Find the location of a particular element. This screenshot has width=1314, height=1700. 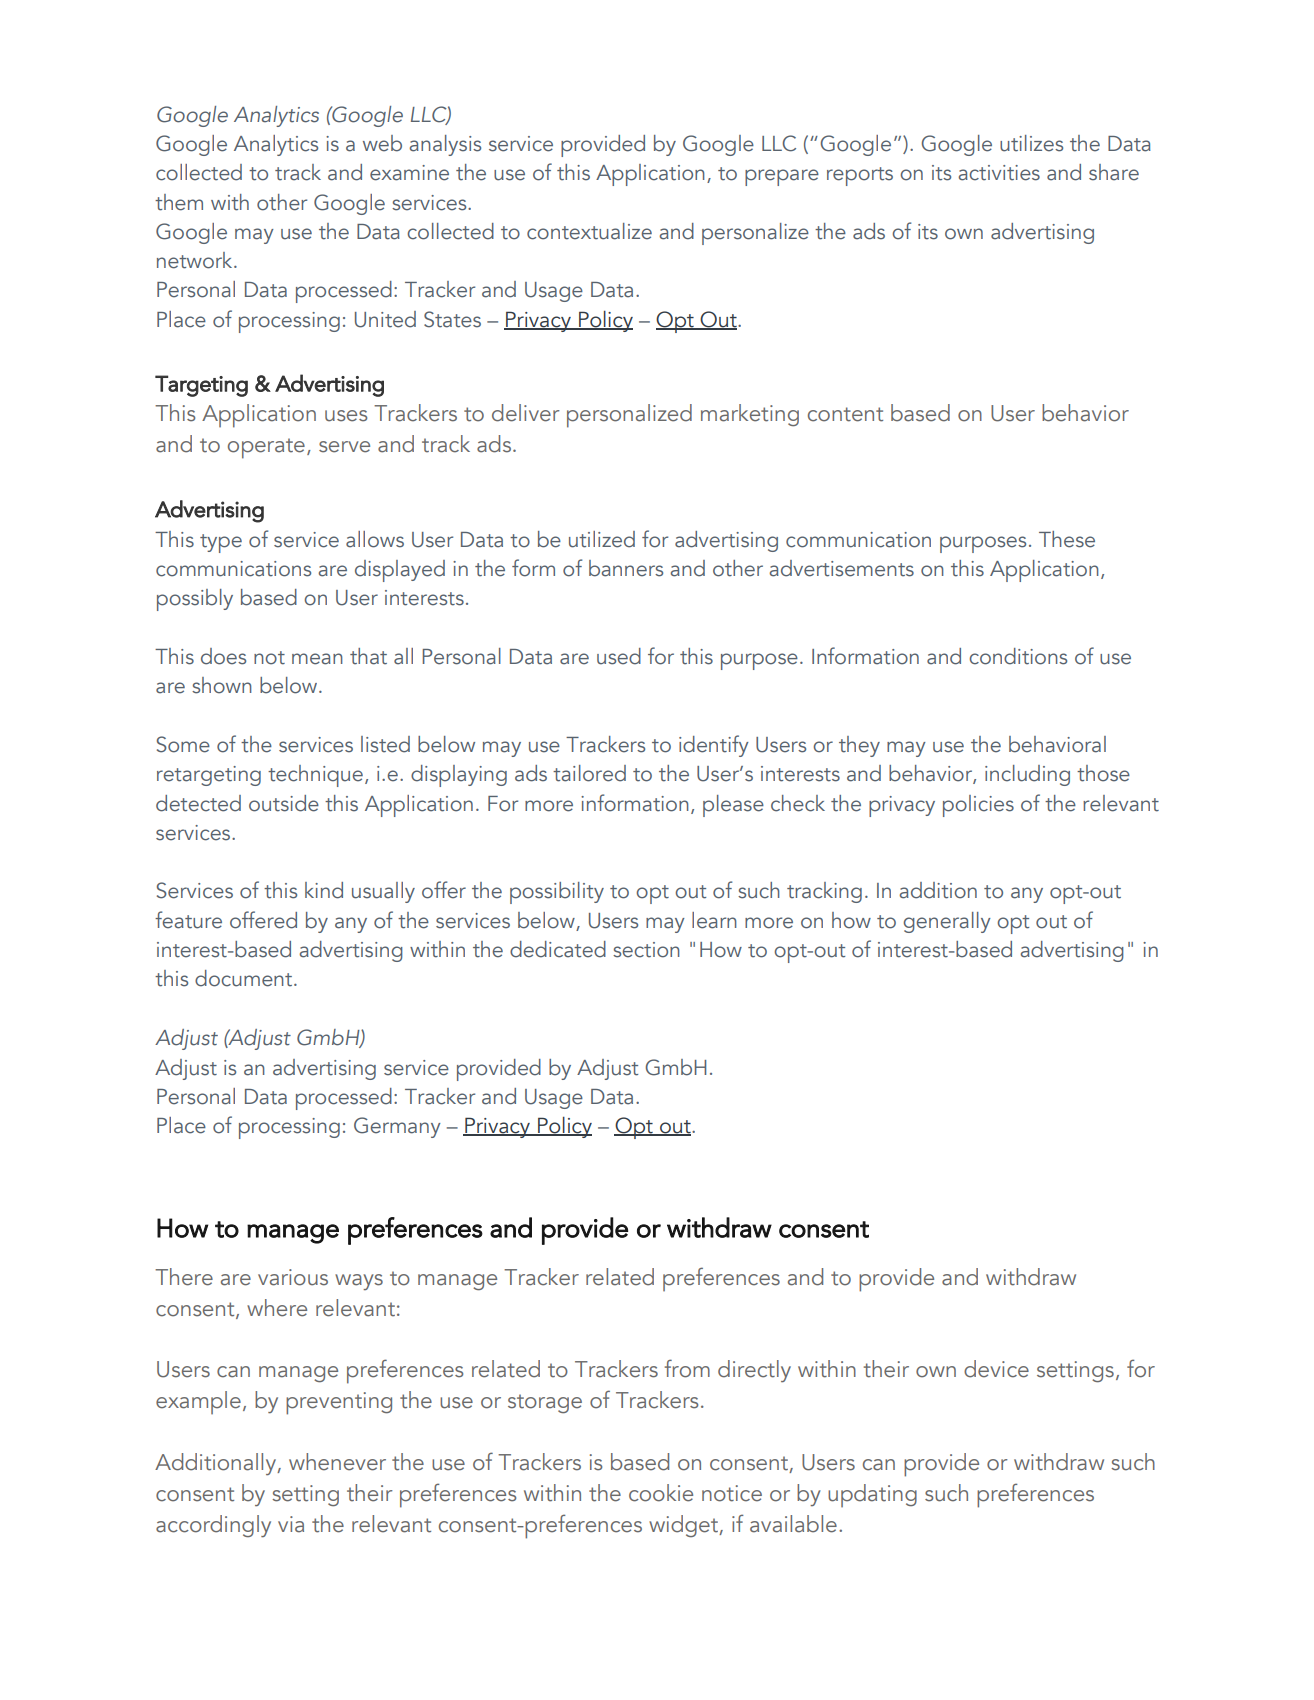

web is located at coordinates (382, 143).
